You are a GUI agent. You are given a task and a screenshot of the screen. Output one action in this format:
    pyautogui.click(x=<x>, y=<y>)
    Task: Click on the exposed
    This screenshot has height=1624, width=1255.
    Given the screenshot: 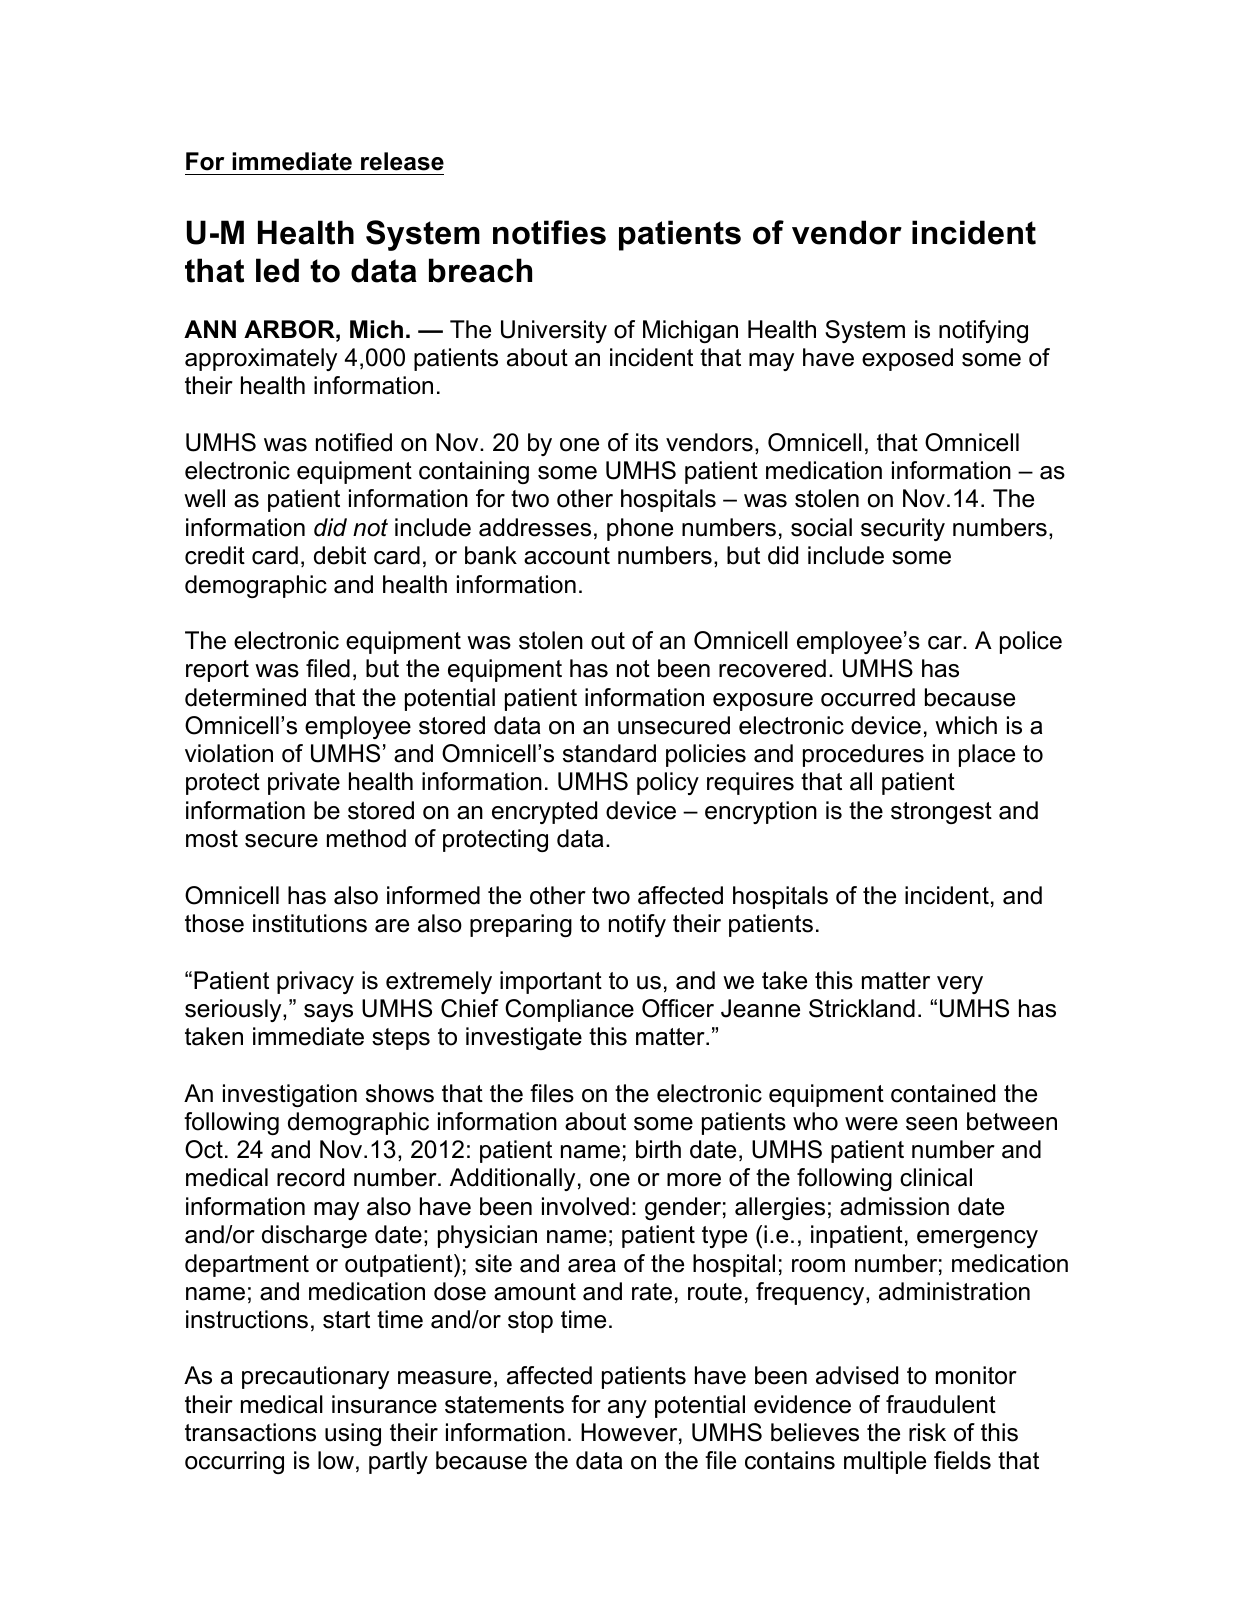 What is the action you would take?
    pyautogui.click(x=907, y=359)
